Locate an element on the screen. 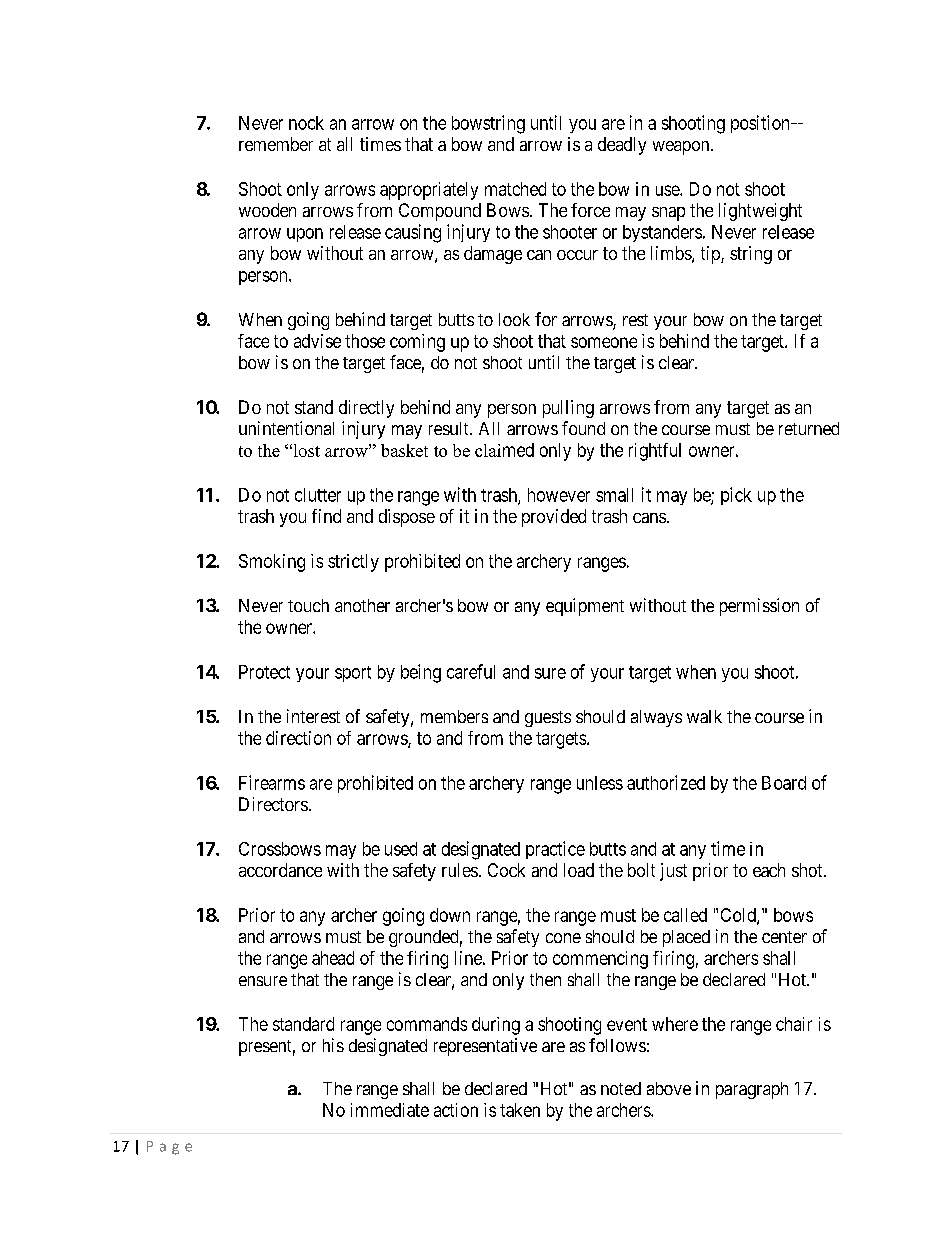 The height and width of the screenshot is (1233, 952). returned is located at coordinates (809, 428).
